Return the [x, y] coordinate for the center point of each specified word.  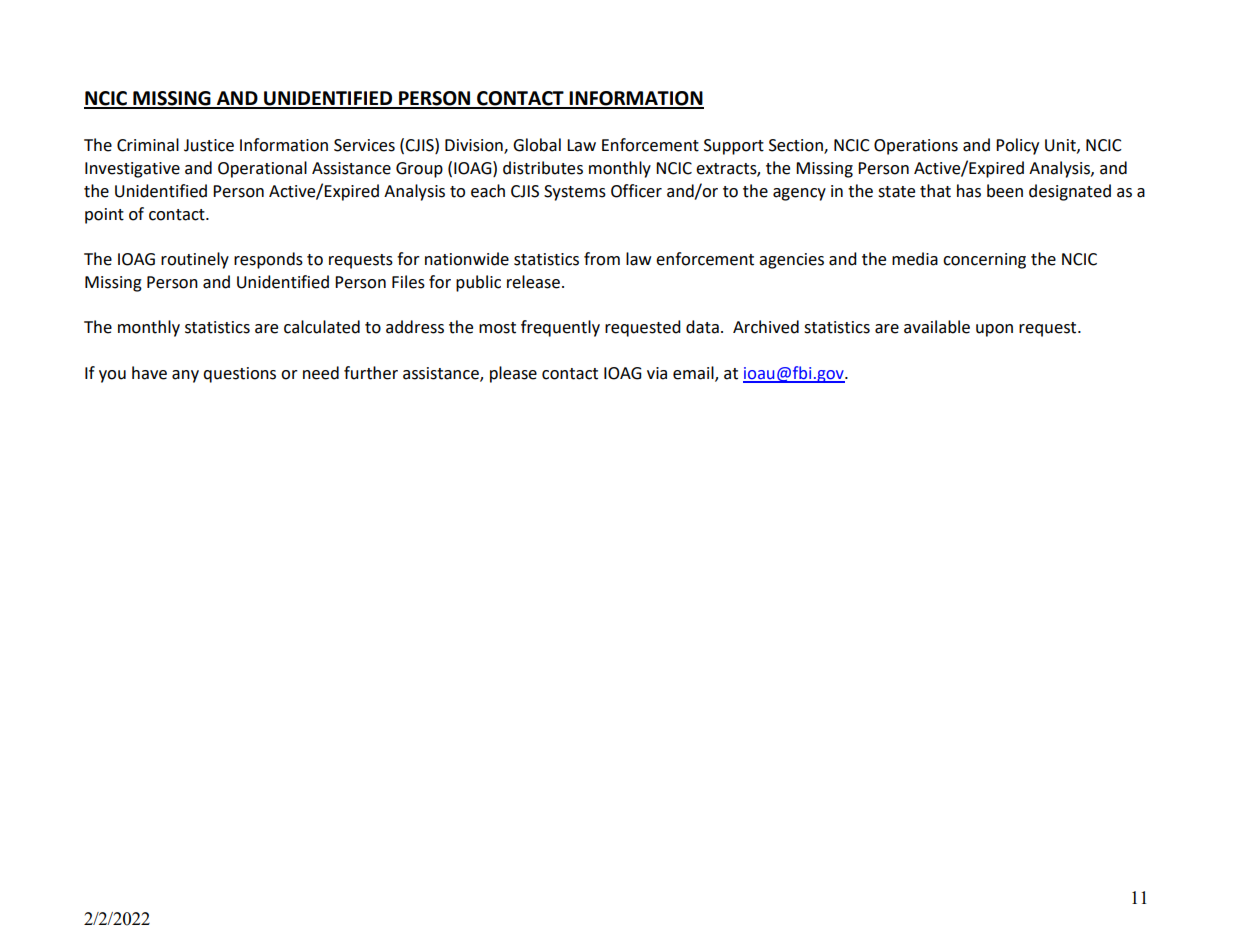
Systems [575, 193]
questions [239, 375]
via [657, 373]
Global [537, 145]
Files [408, 282]
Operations [916, 147]
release [533, 282]
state [896, 192]
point [104, 216]
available [937, 327]
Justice [209, 145]
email [694, 374]
